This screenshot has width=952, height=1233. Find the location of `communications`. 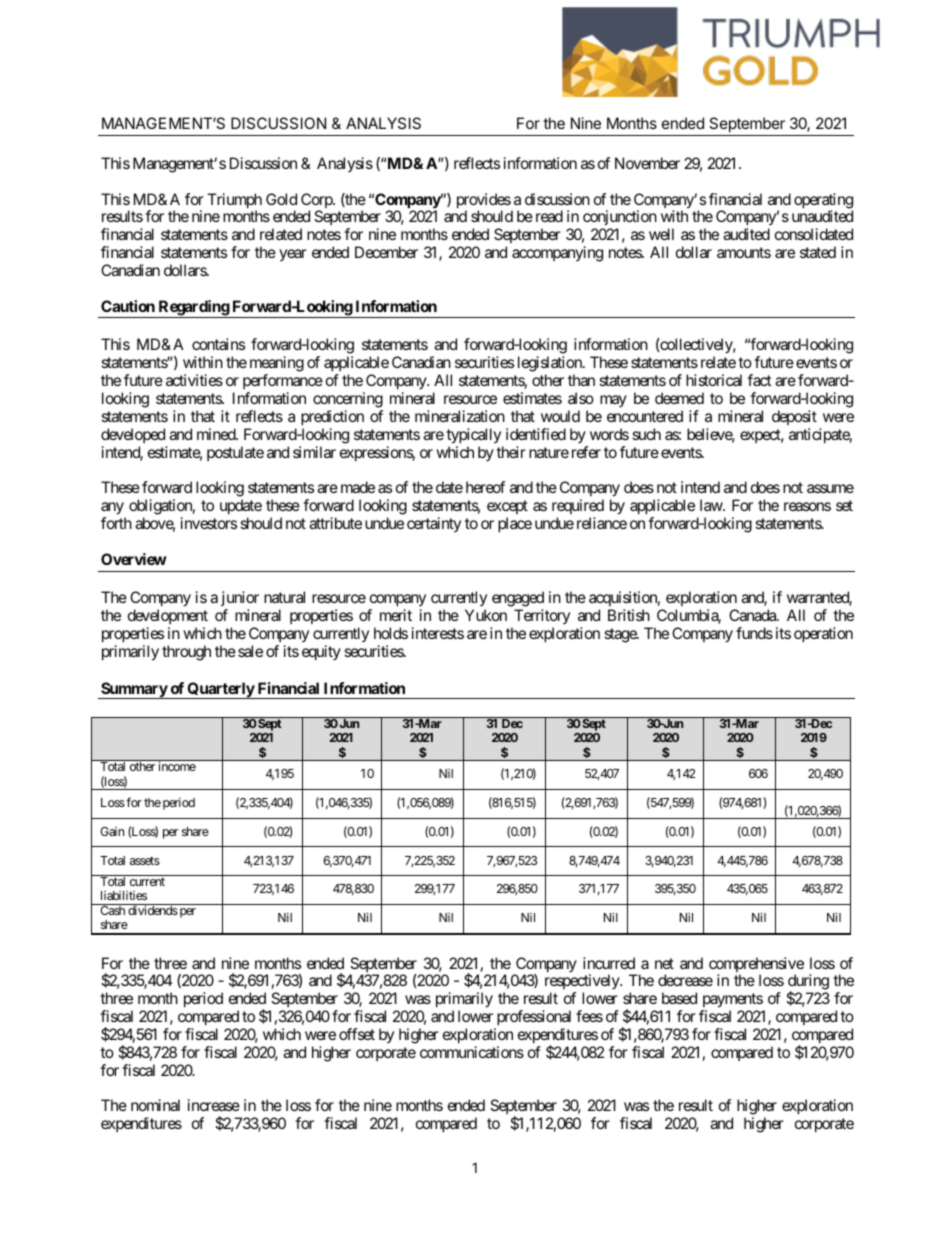

communications is located at coordinates (472, 1052).
